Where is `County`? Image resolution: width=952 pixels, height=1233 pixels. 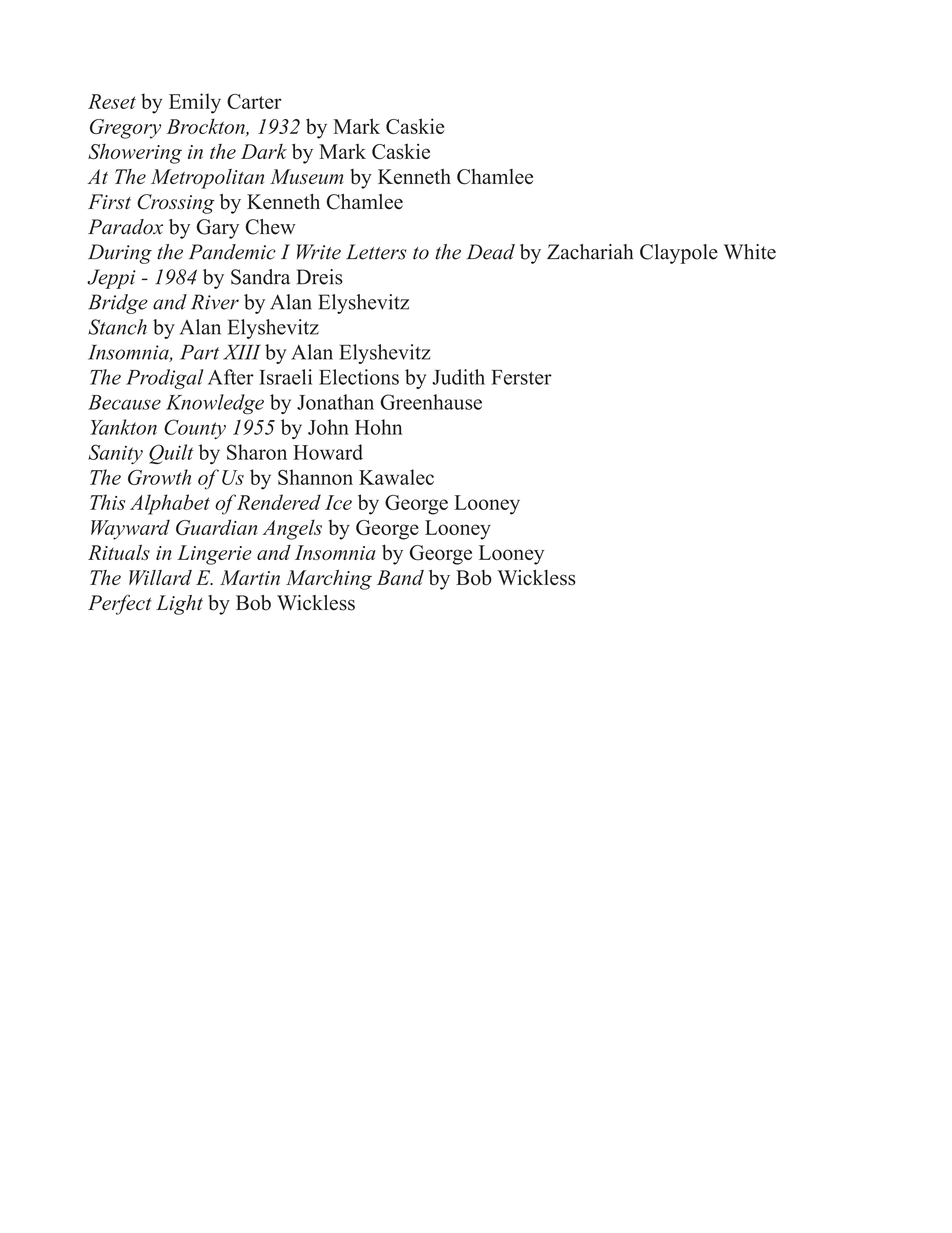 County is located at coordinates (195, 429).
